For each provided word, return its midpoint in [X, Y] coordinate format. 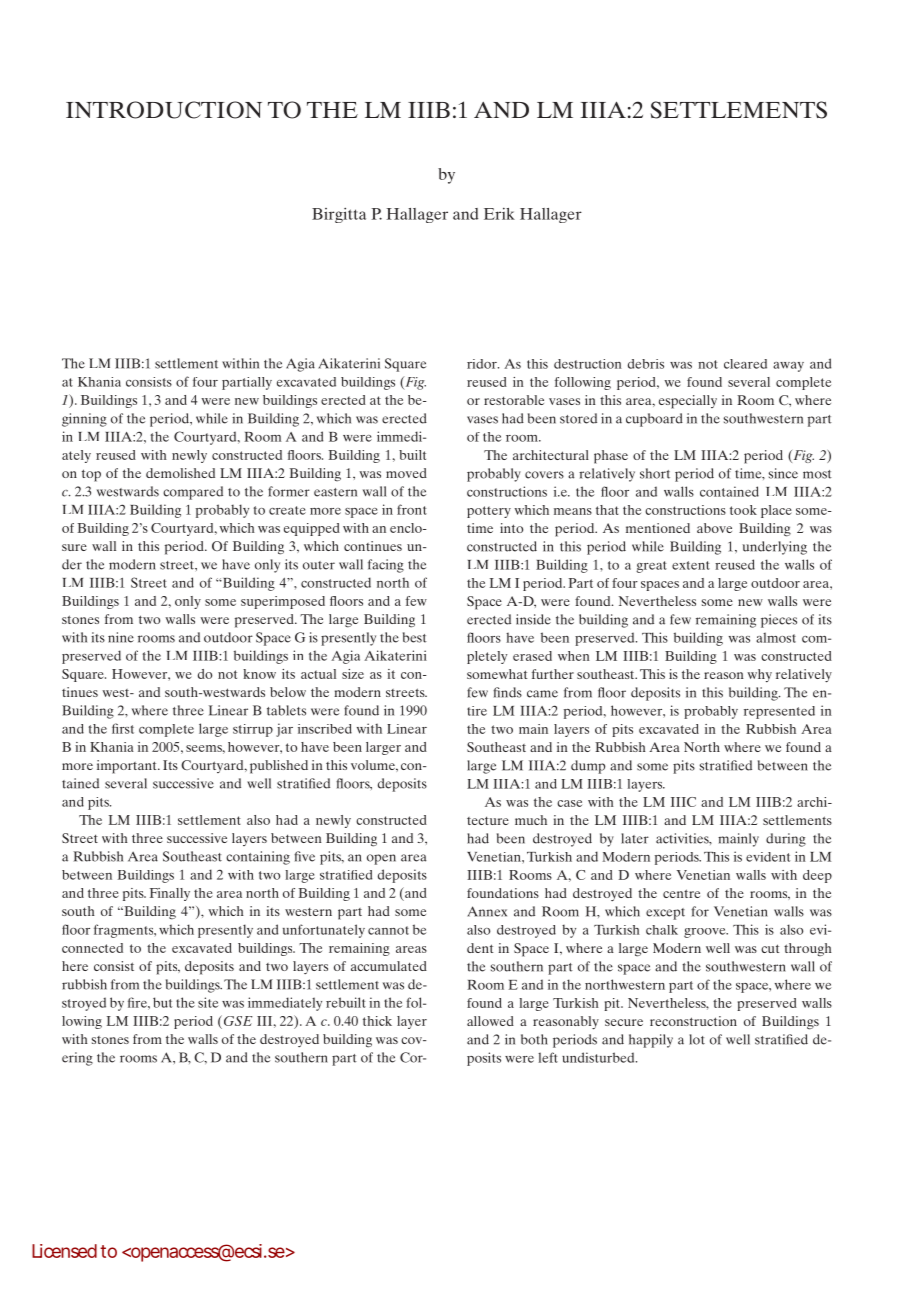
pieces [779, 621]
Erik [499, 214]
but [162, 1002]
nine [121, 637]
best [415, 637]
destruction [588, 364]
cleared [745, 364]
